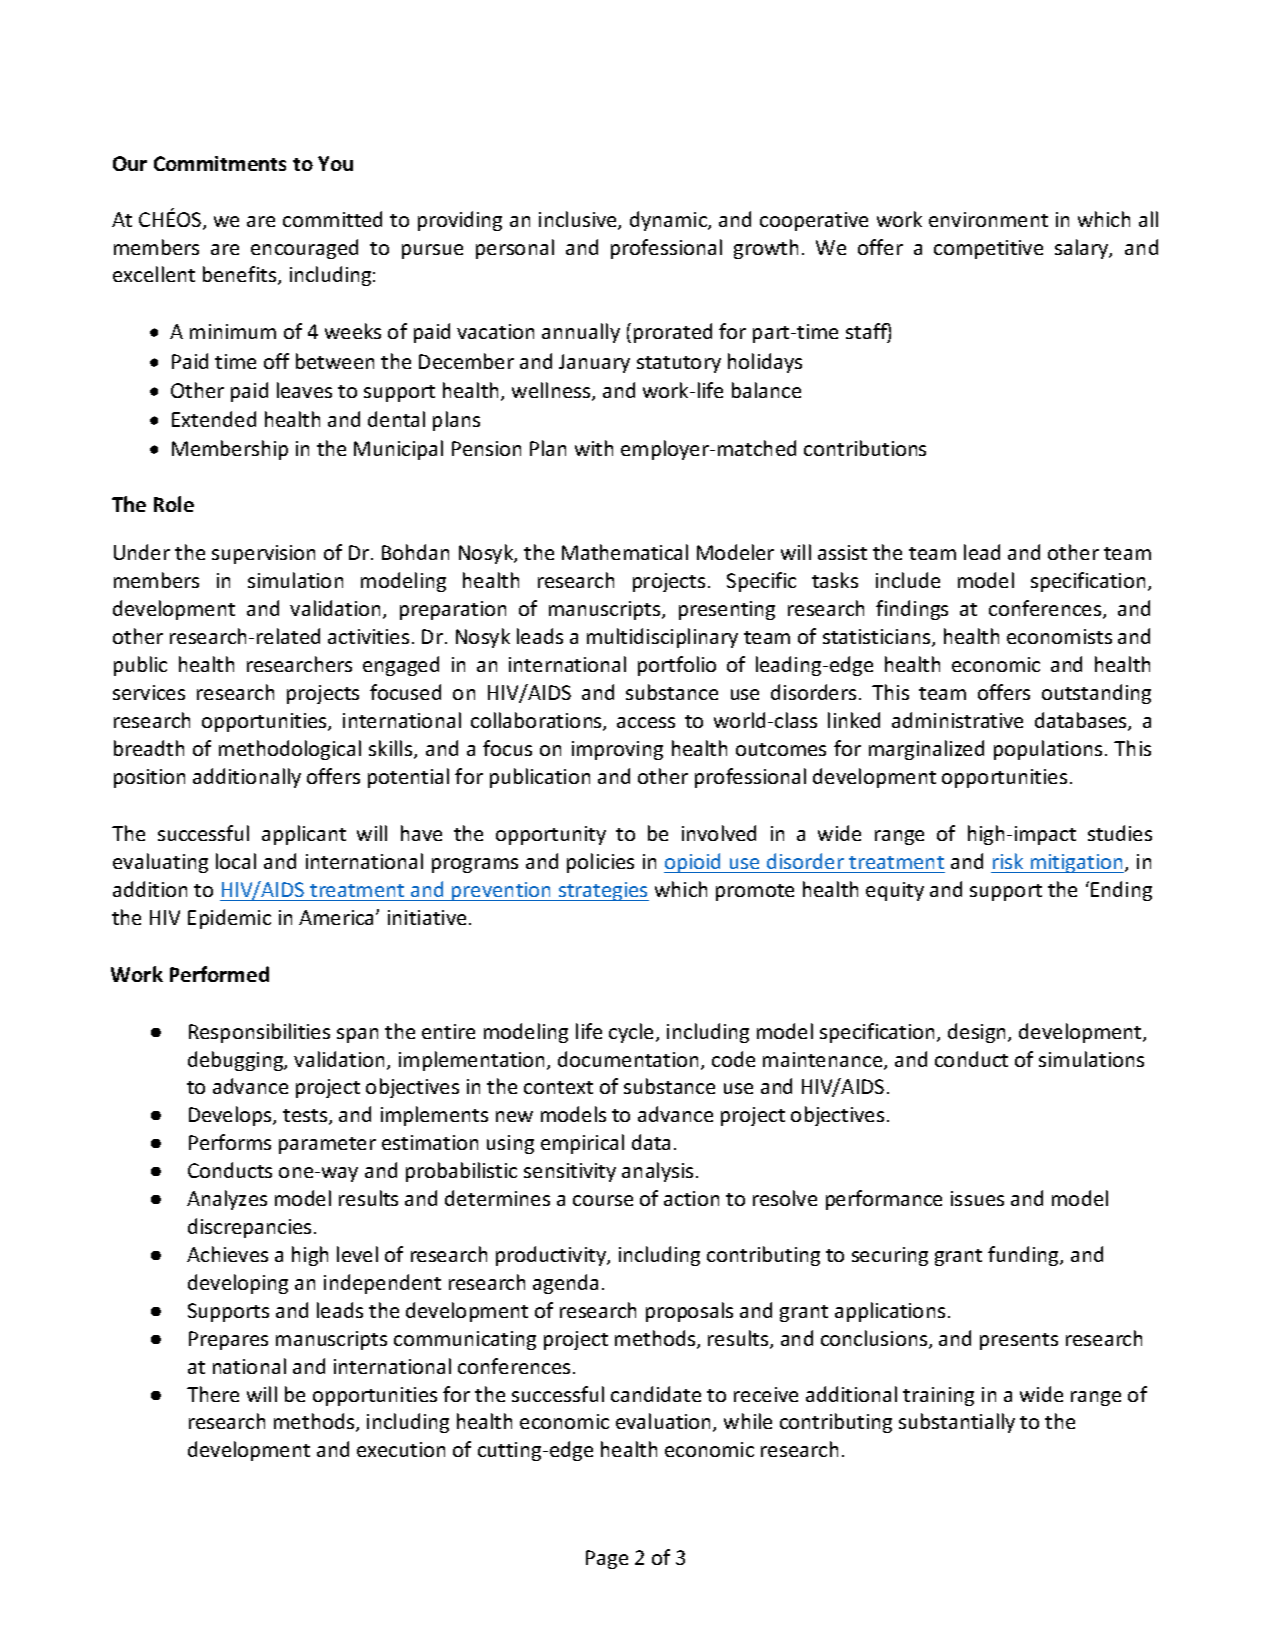 This image has width=1272, height=1646. I want to click on local, so click(236, 861).
